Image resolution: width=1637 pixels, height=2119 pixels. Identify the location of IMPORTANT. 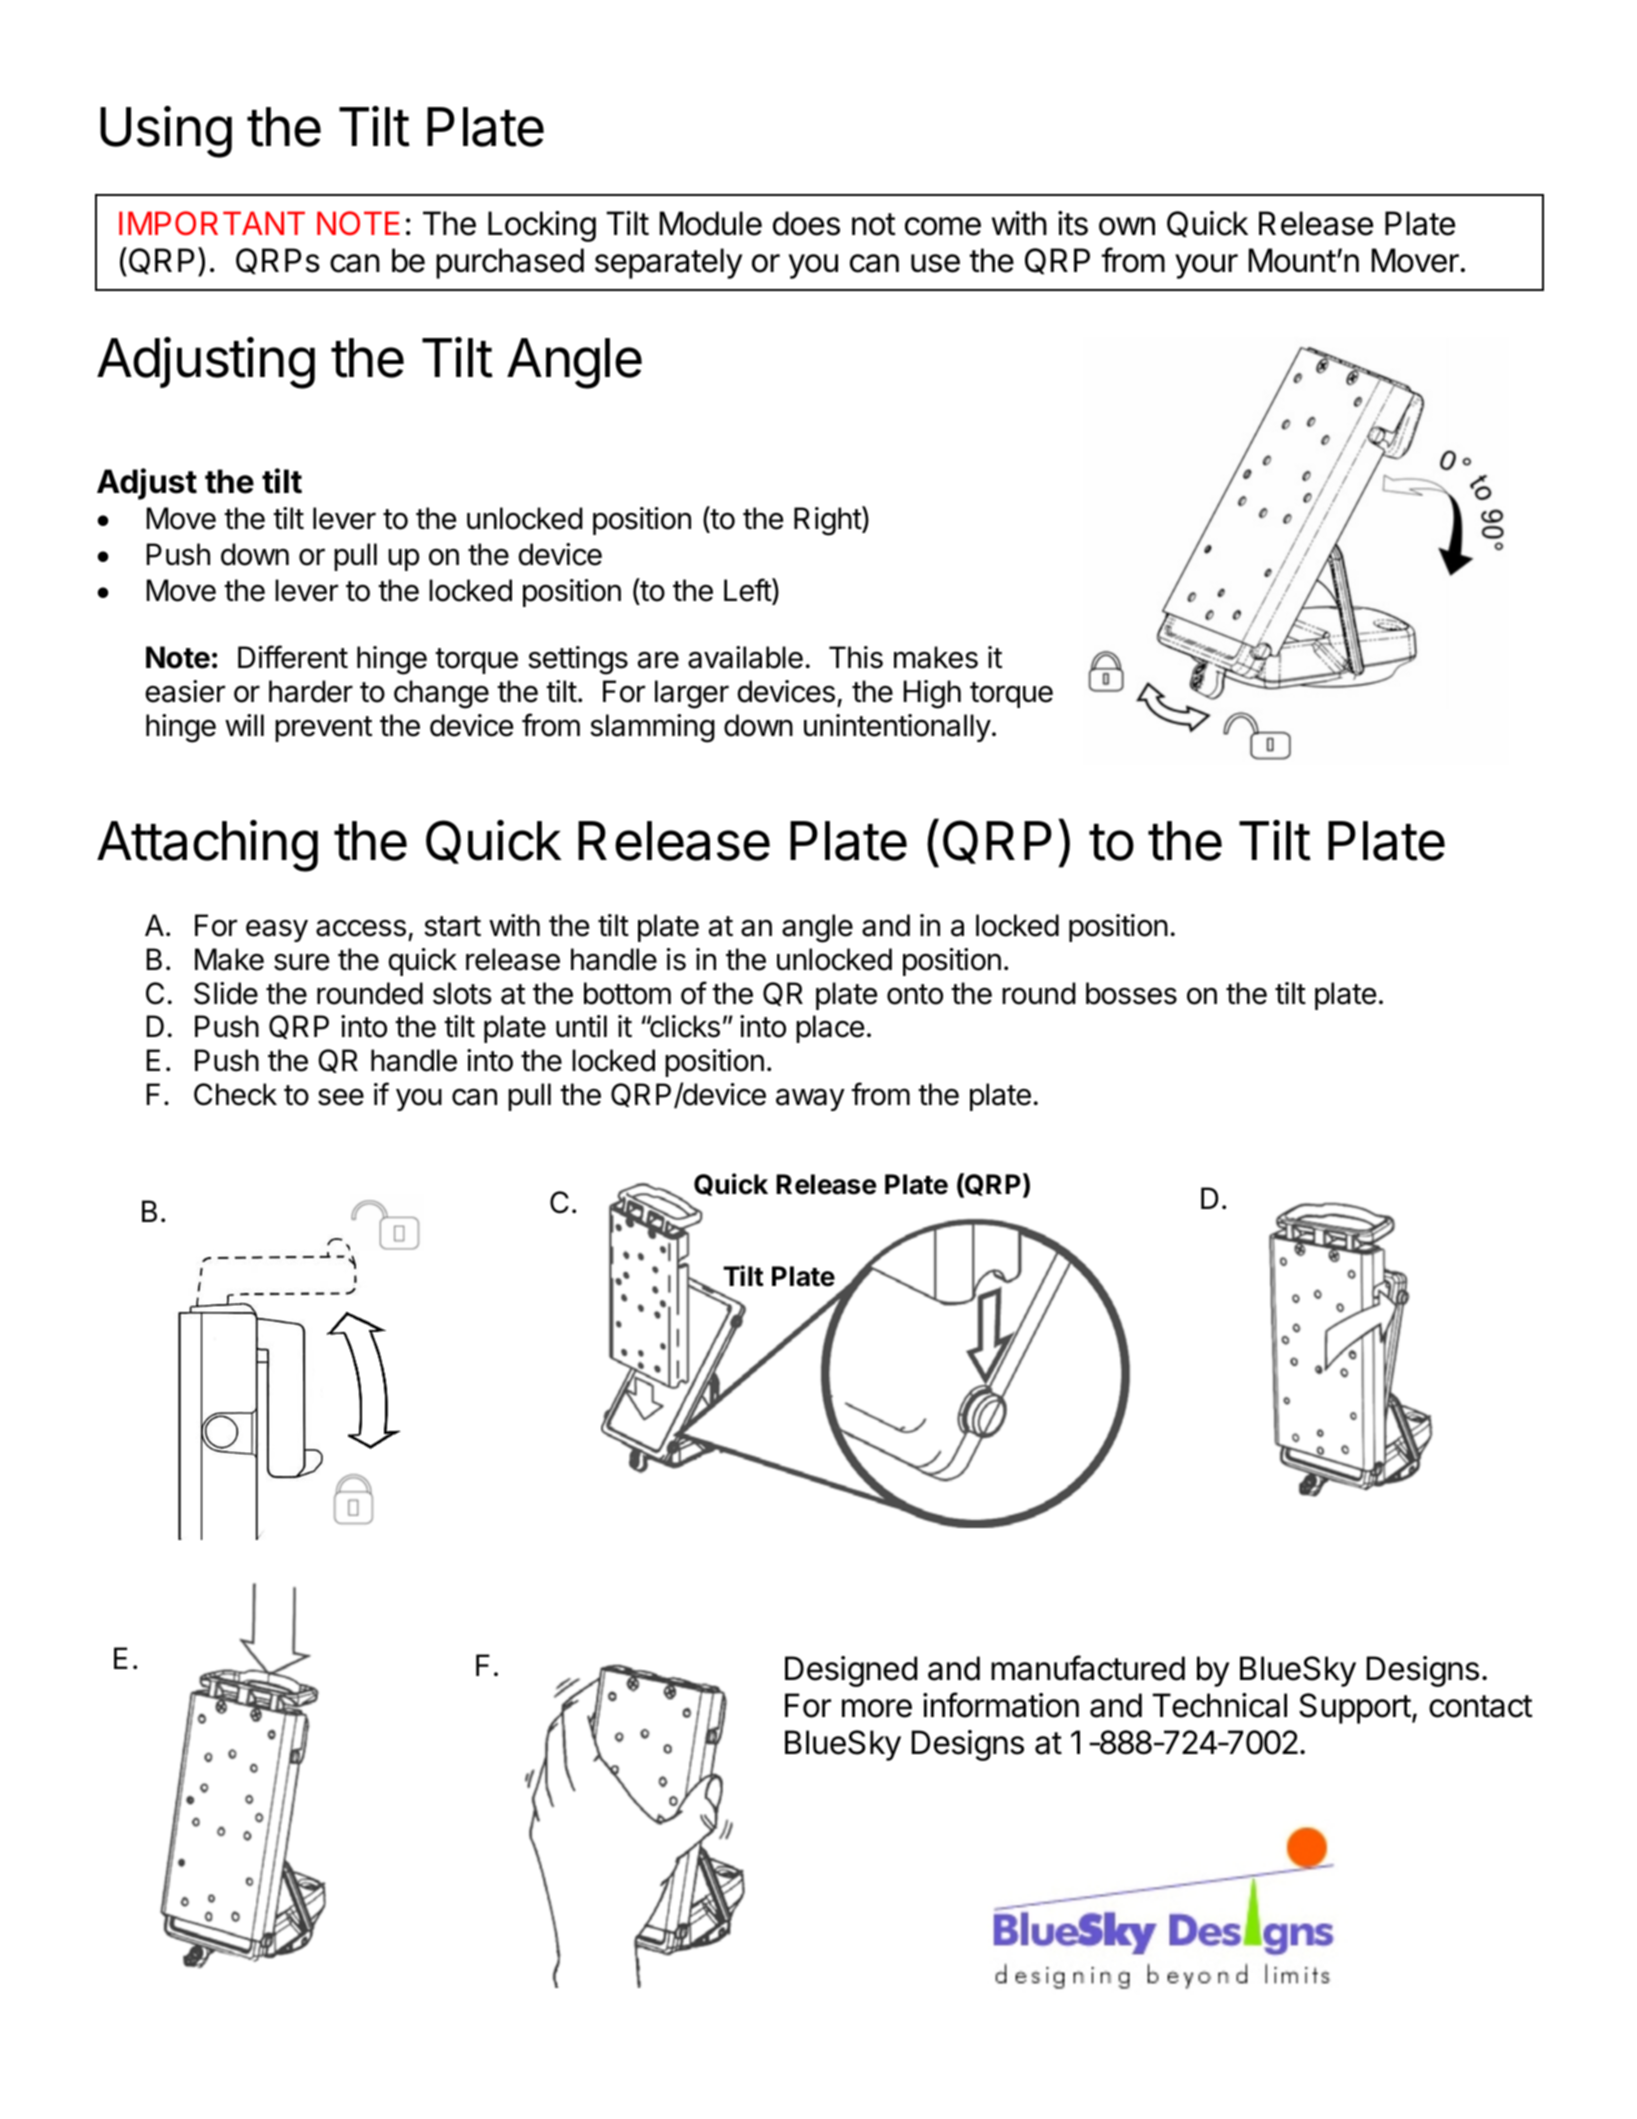
(212, 223).
